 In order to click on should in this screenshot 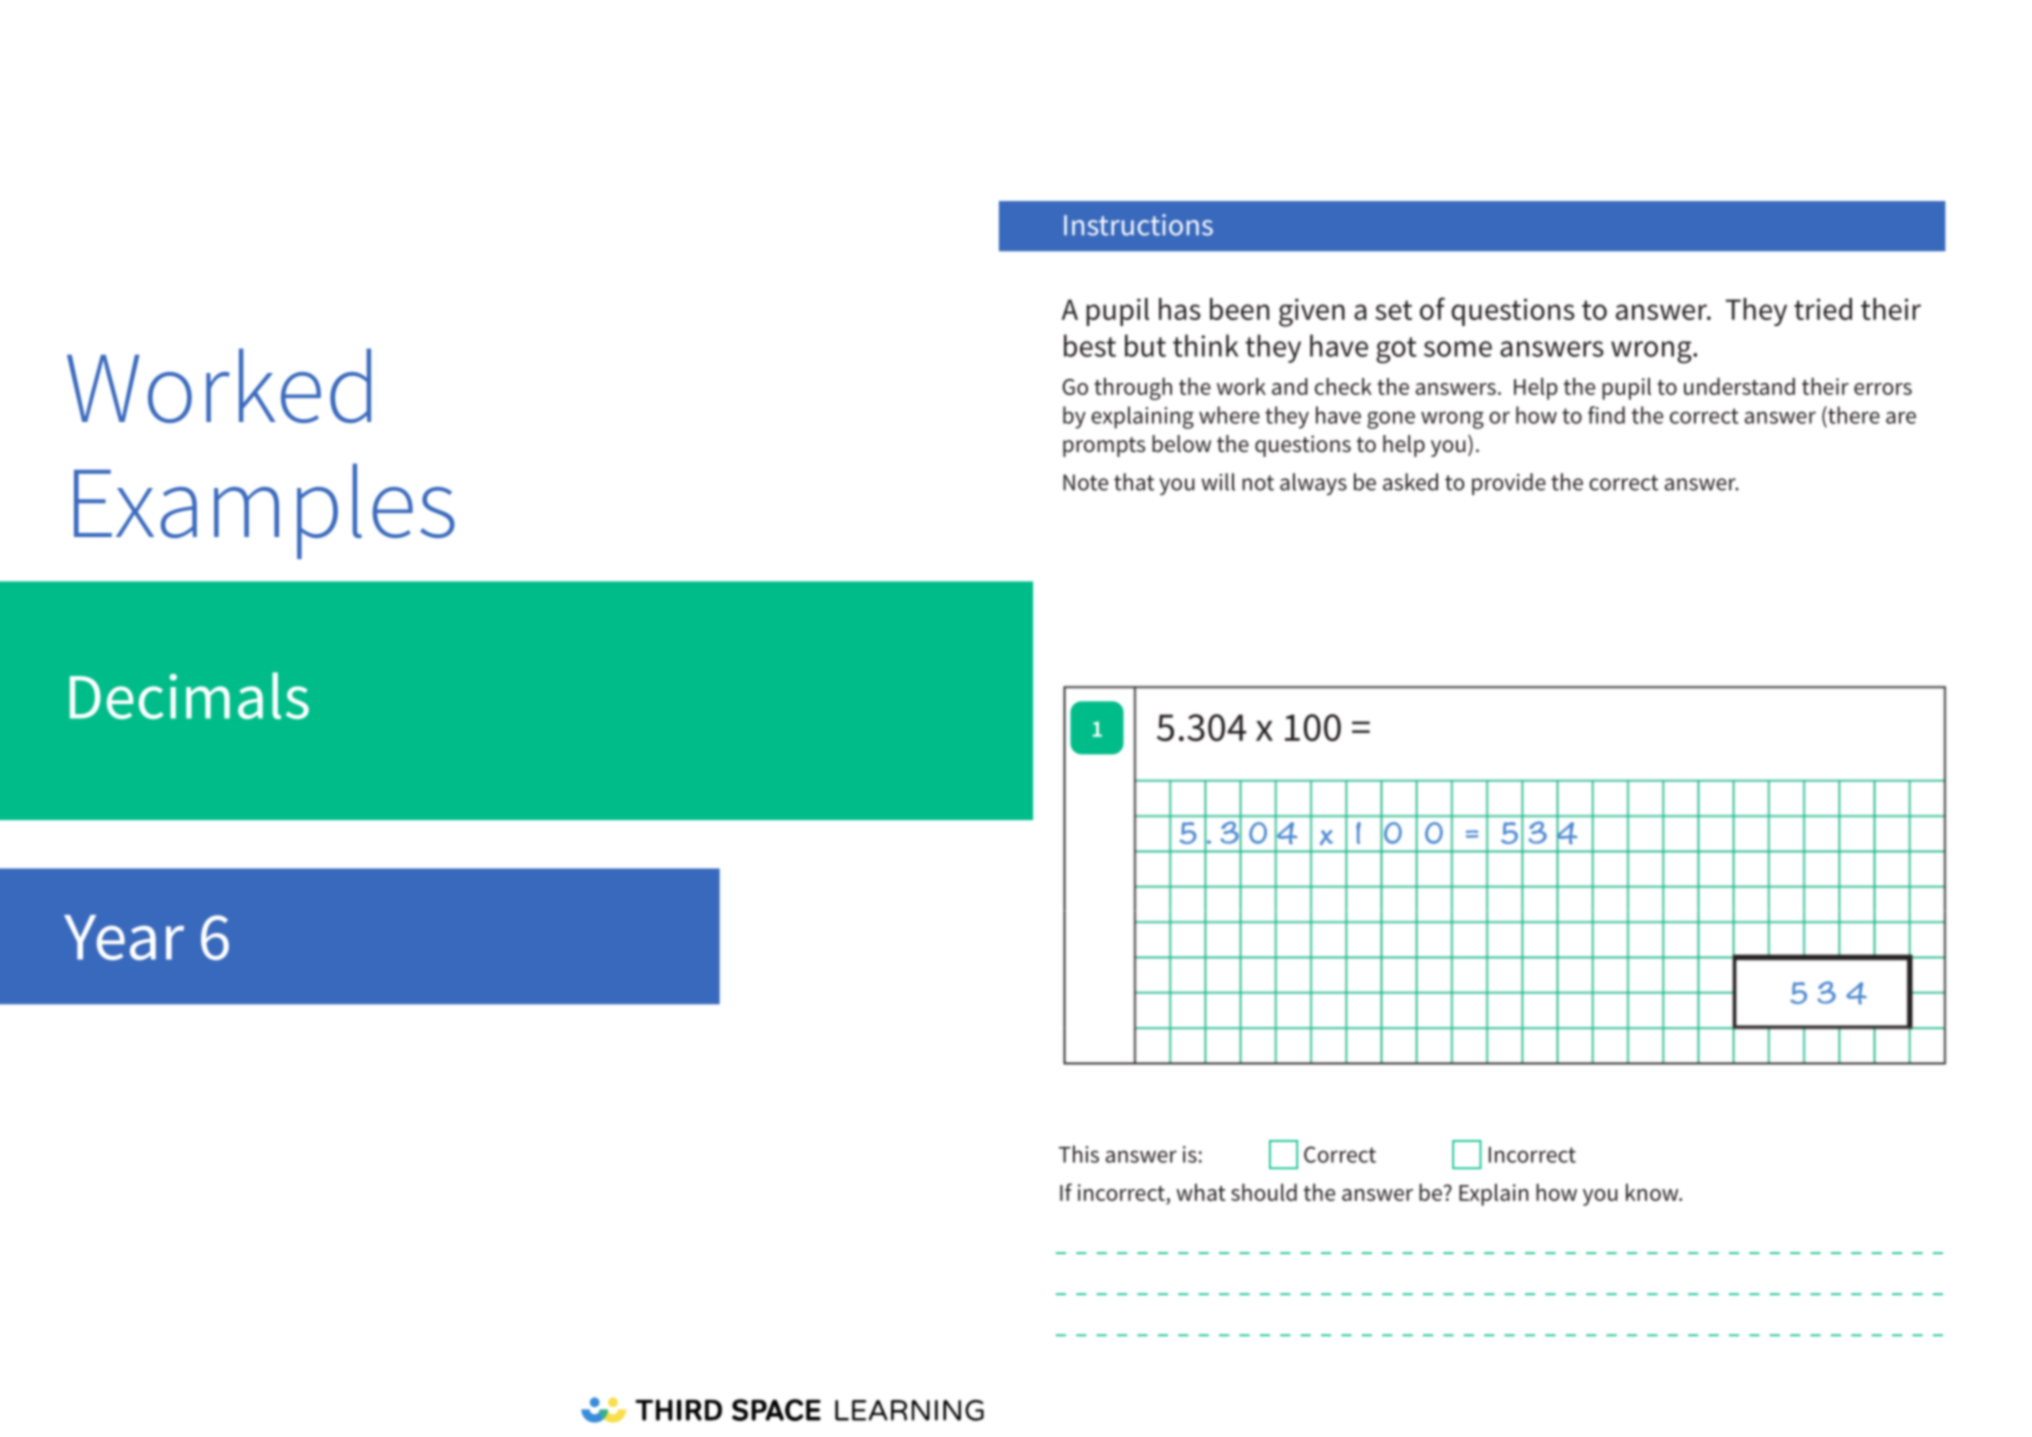, I will do `click(1264, 1192)`.
